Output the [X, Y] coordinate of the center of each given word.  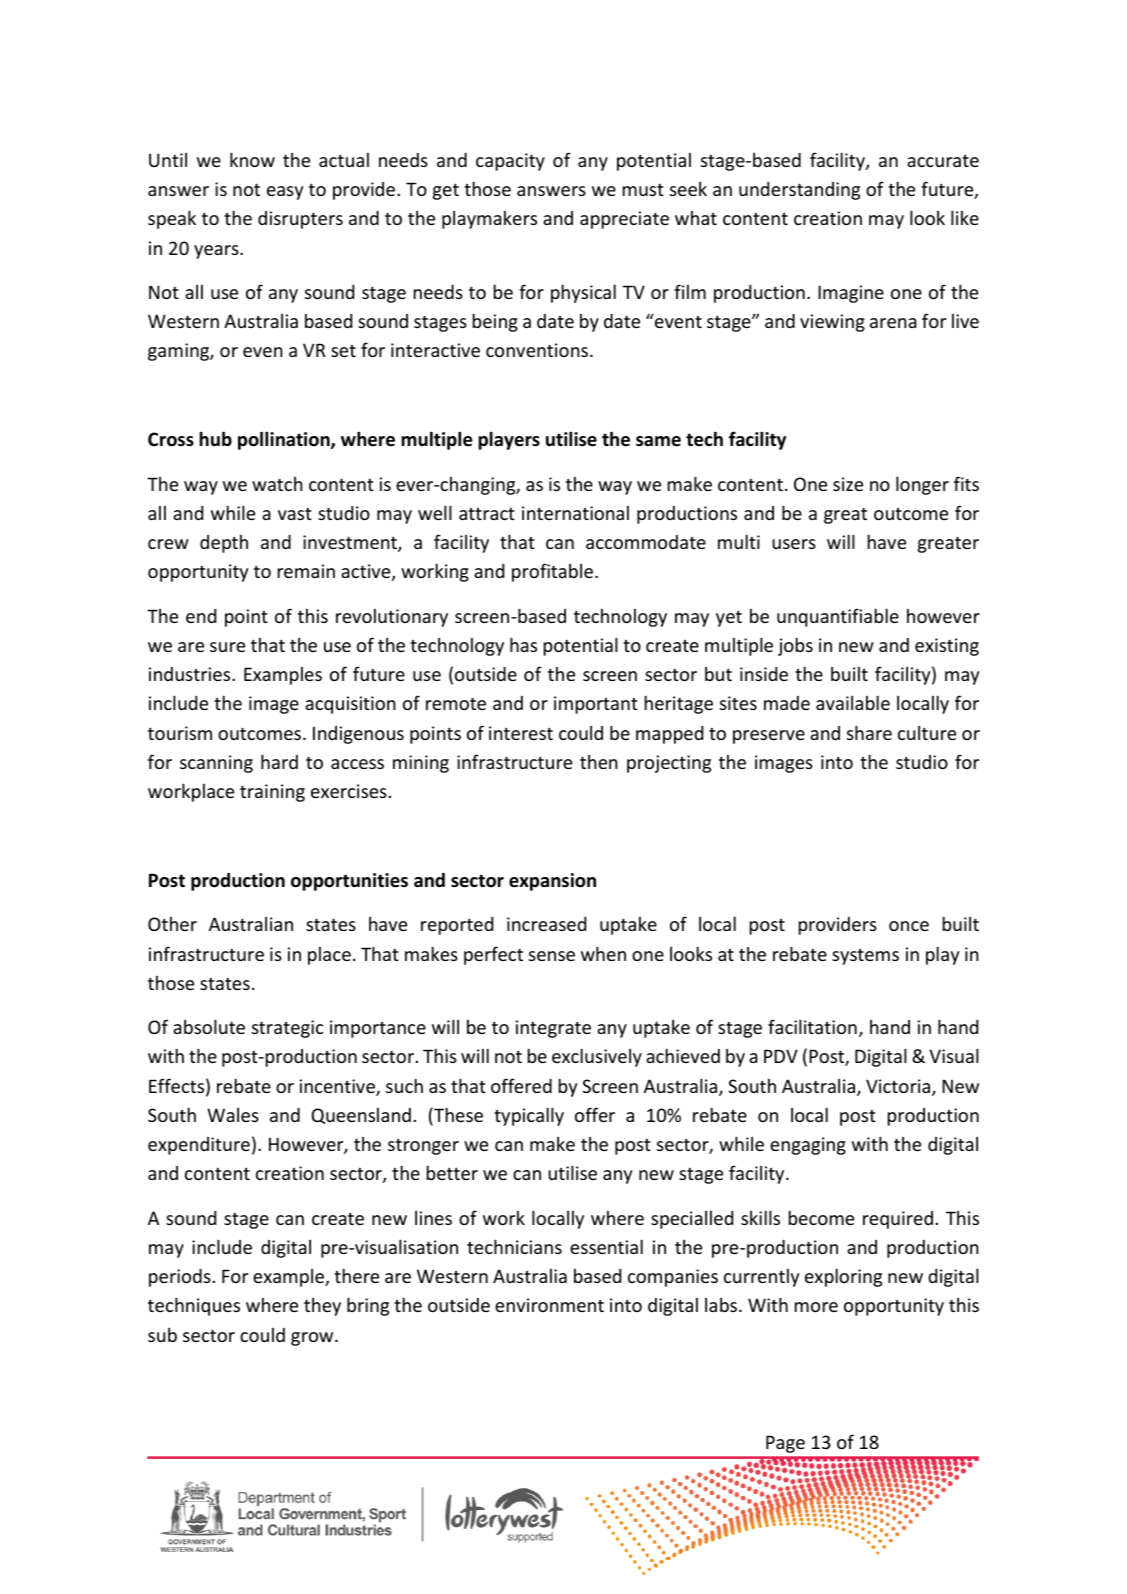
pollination [285, 440]
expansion [552, 882]
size [848, 484]
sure [227, 647]
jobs [795, 646]
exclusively [597, 1057]
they [322, 1307]
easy [285, 193]
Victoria [899, 1087]
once [909, 926]
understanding [799, 191]
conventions [538, 350]
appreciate [624, 220]
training [272, 793]
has [523, 644]
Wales [233, 1115]
